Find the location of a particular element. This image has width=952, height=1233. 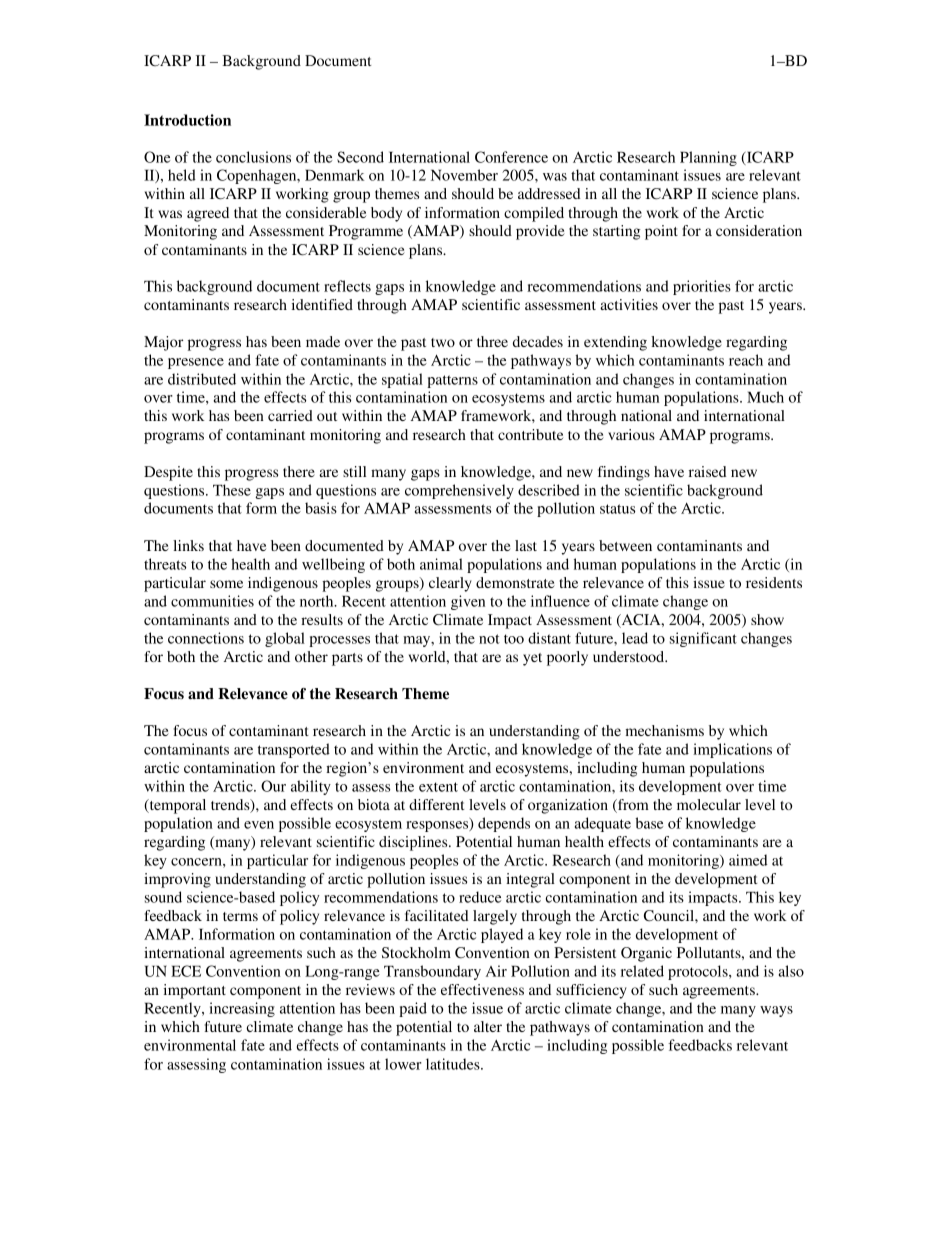

conclusions is located at coordinates (253, 157).
